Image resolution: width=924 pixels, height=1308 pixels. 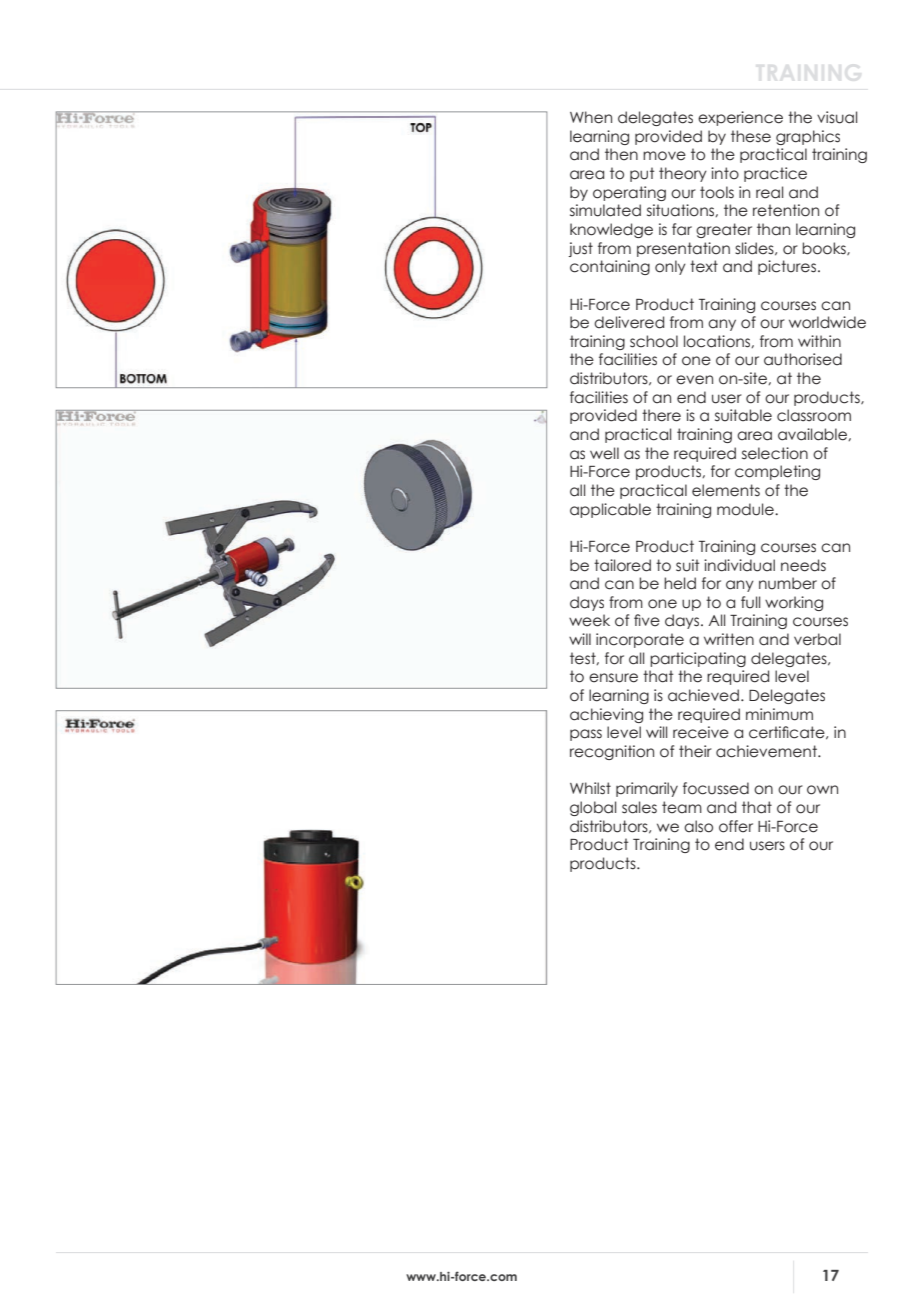 I want to click on elements, so click(x=726, y=490).
